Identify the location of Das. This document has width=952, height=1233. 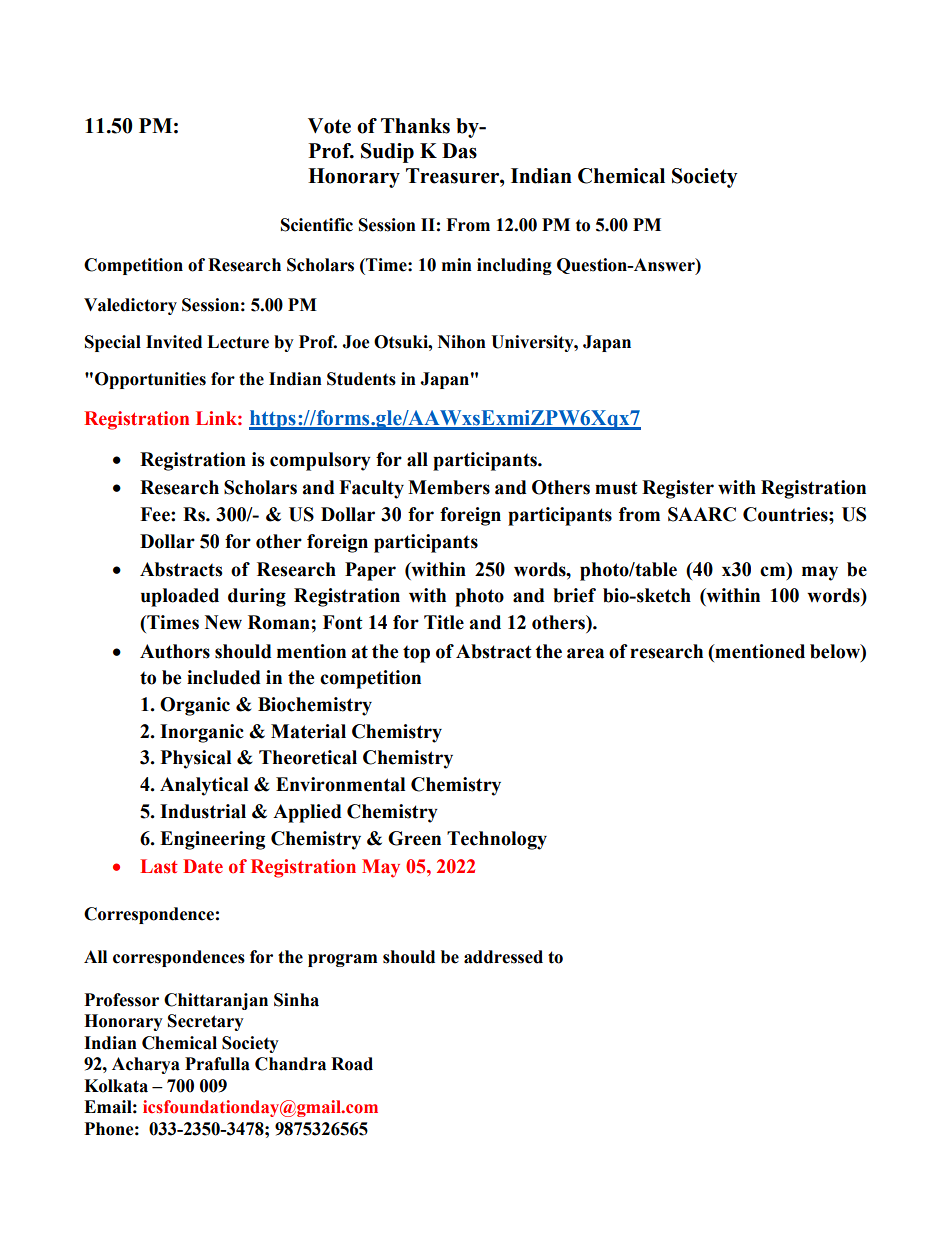
(459, 151).
